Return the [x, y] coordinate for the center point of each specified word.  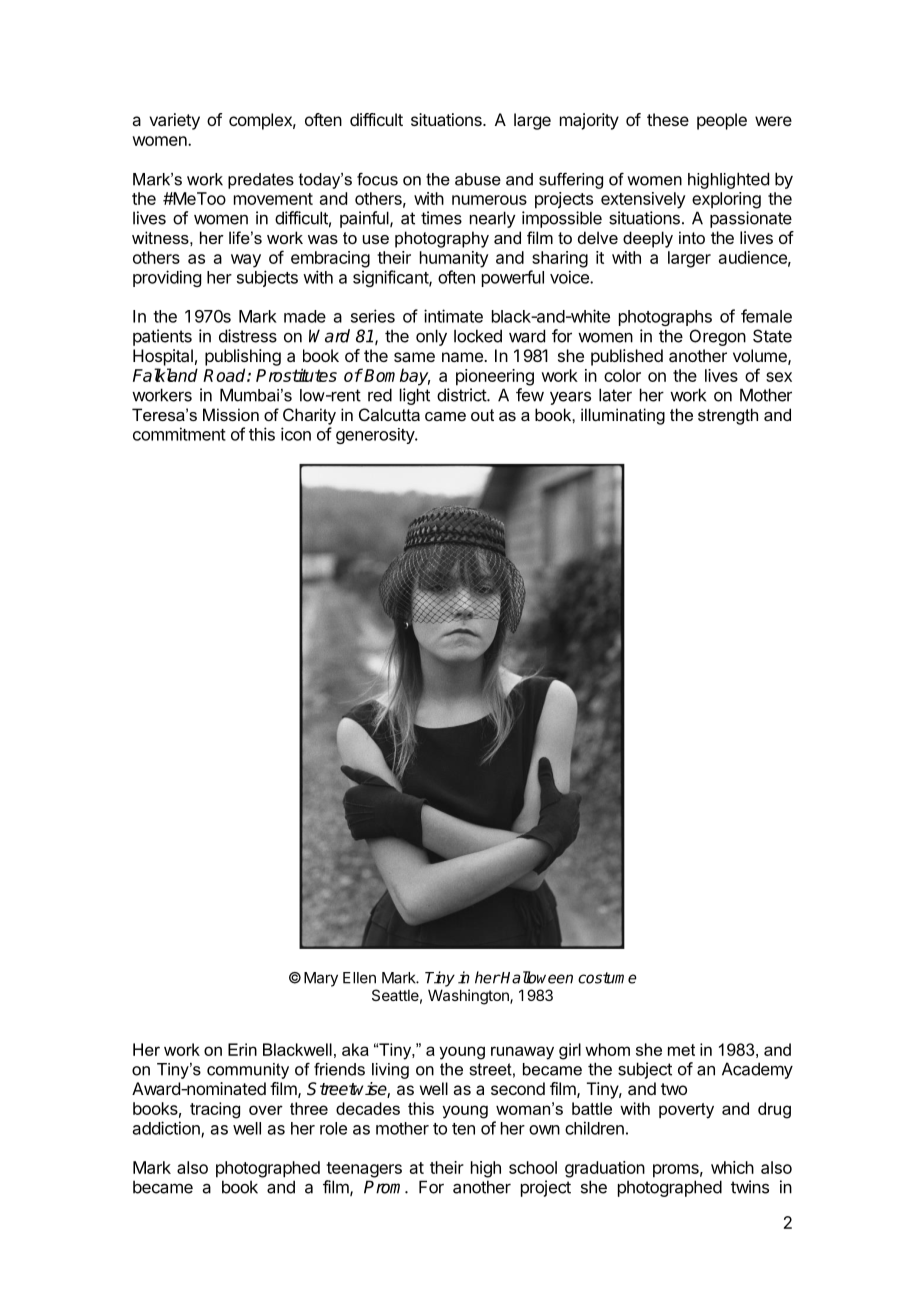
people [722, 121]
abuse [478, 179]
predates [261, 181]
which [732, 1167]
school [533, 1167]
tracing [215, 1110]
